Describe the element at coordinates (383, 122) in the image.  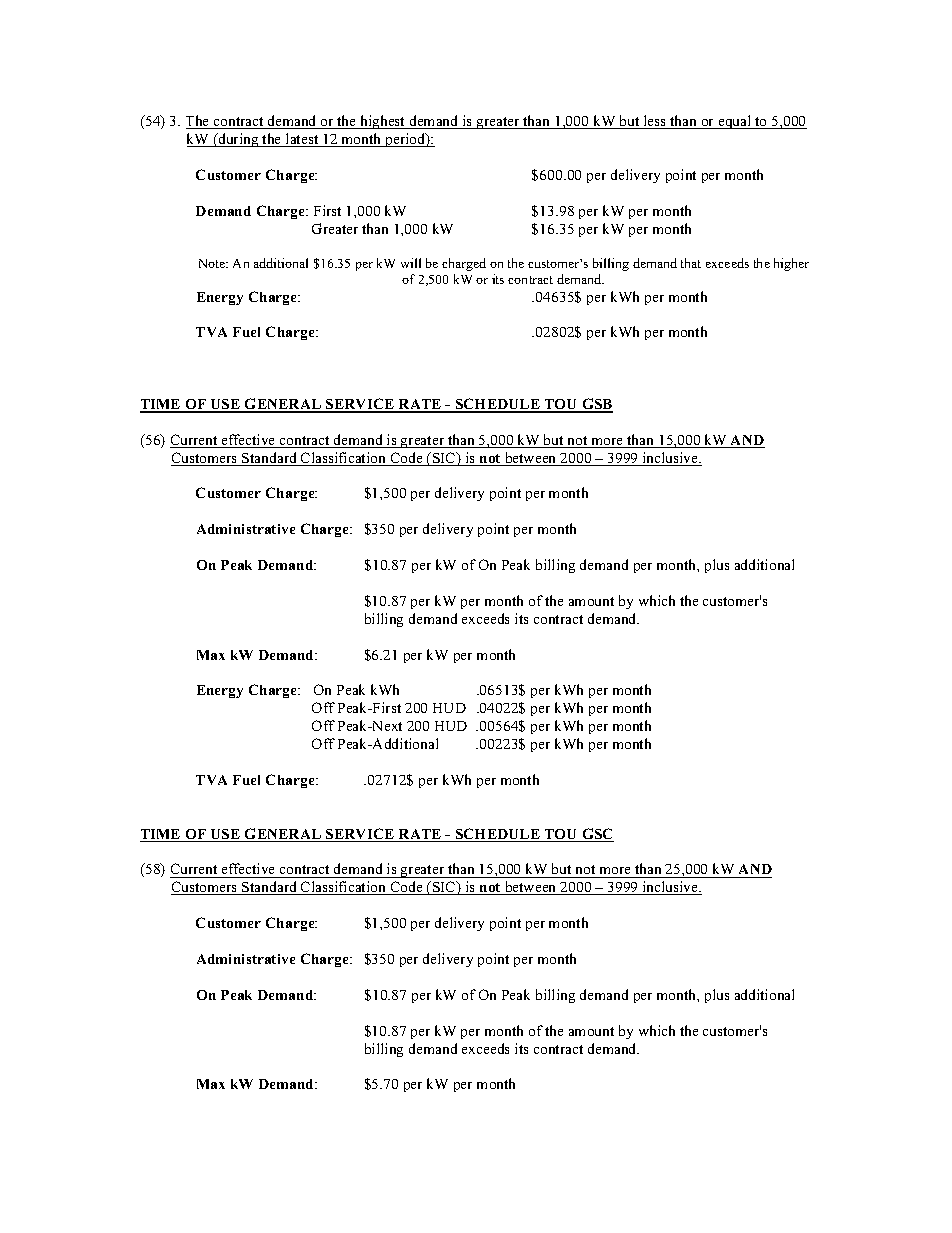
I see `highest` at that location.
